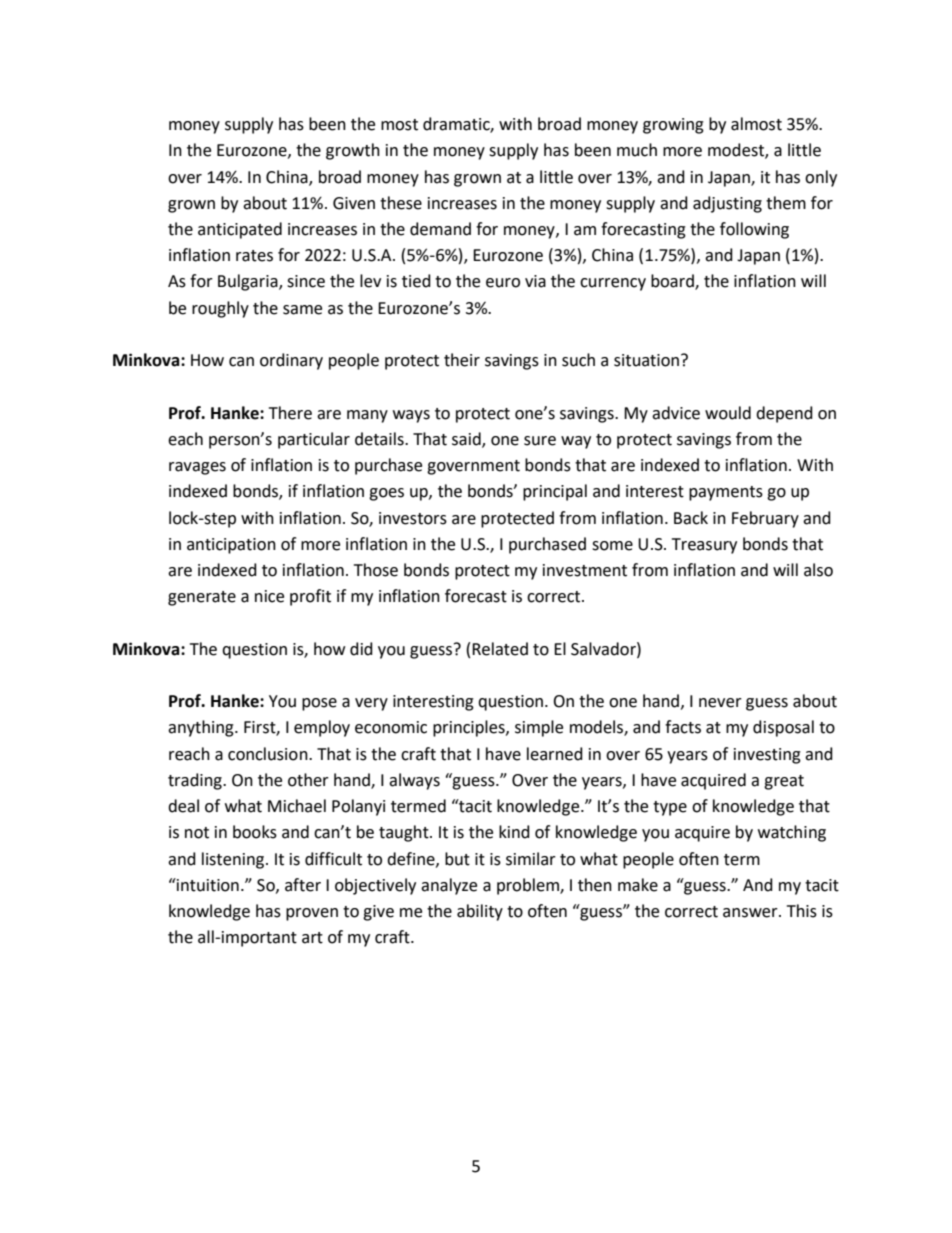 The width and height of the page is (952, 1233). Describe the element at coordinates (500, 649) in the page. I see `Related` at that location.
